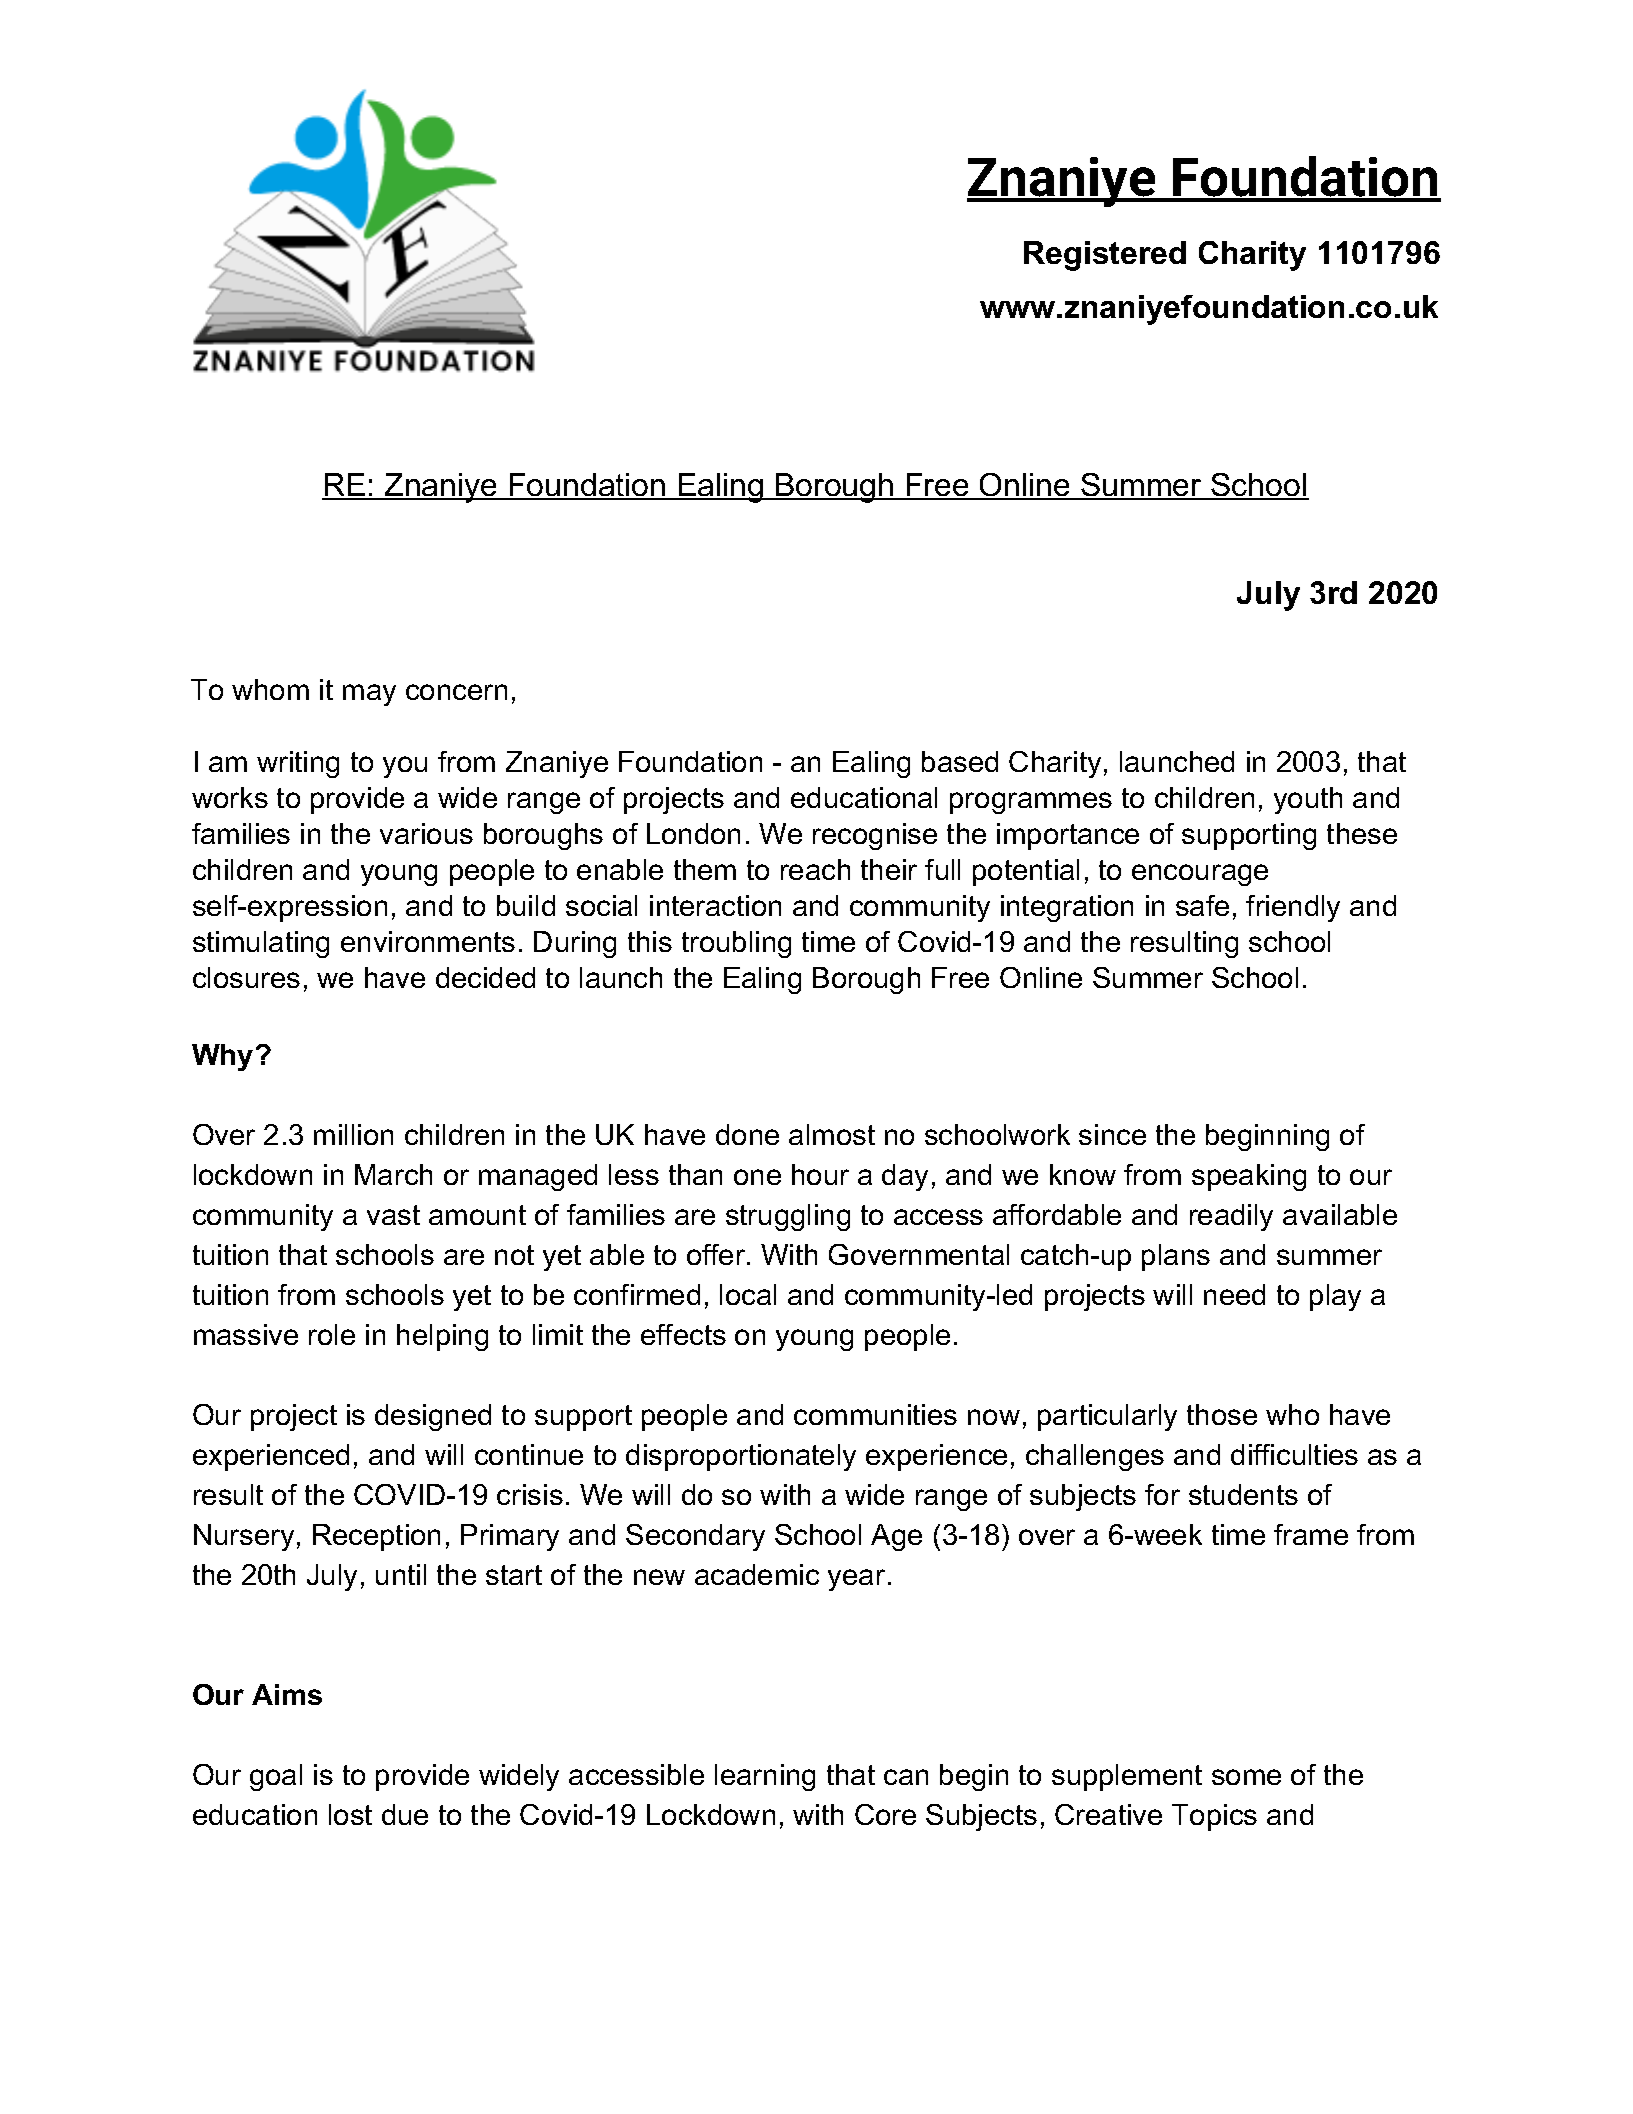 This image has width=1633, height=2114. Describe the element at coordinates (1308, 800) in the image. I see `youth` at that location.
